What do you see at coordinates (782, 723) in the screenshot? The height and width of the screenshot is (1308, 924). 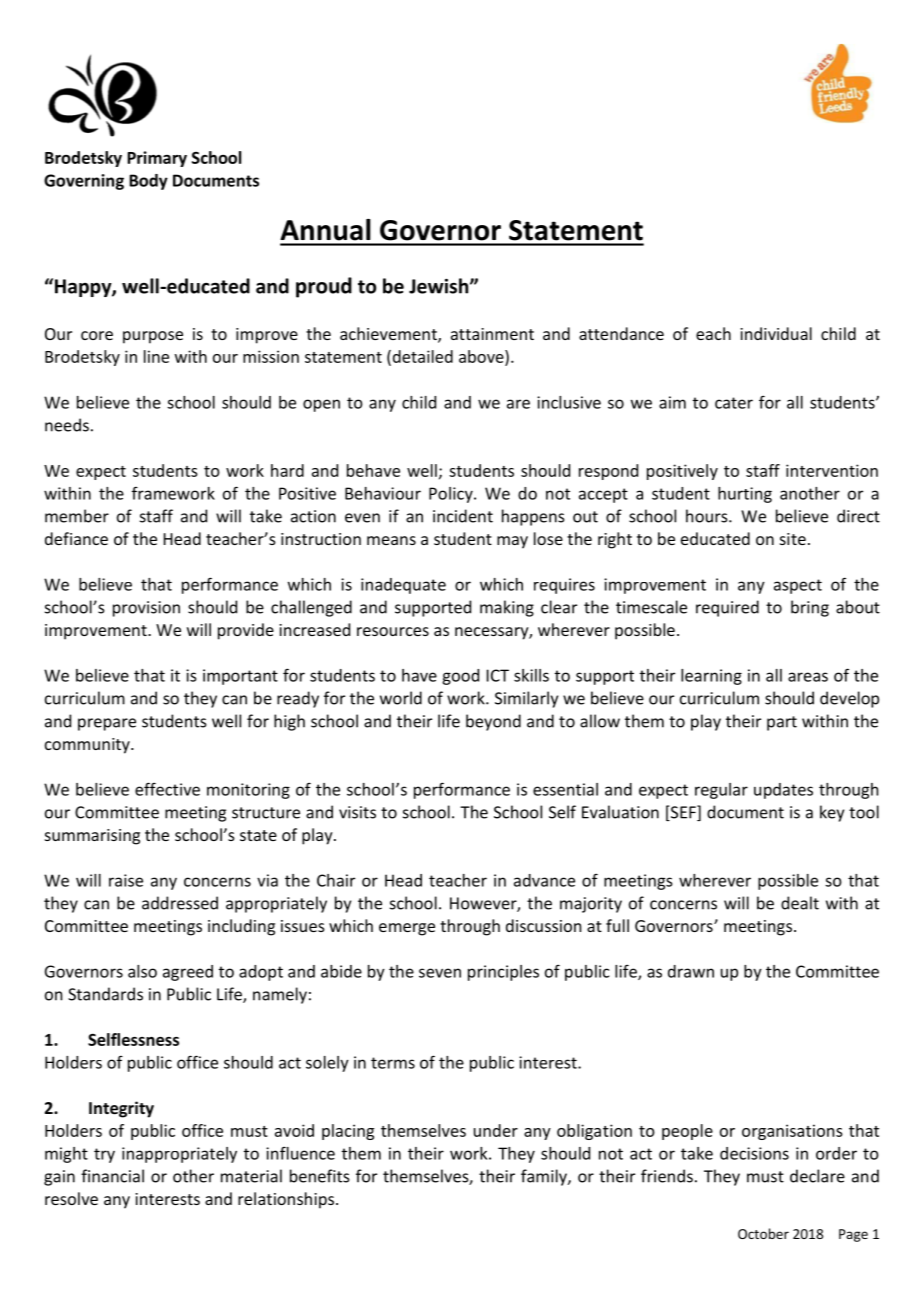 I see `part` at bounding box center [782, 723].
